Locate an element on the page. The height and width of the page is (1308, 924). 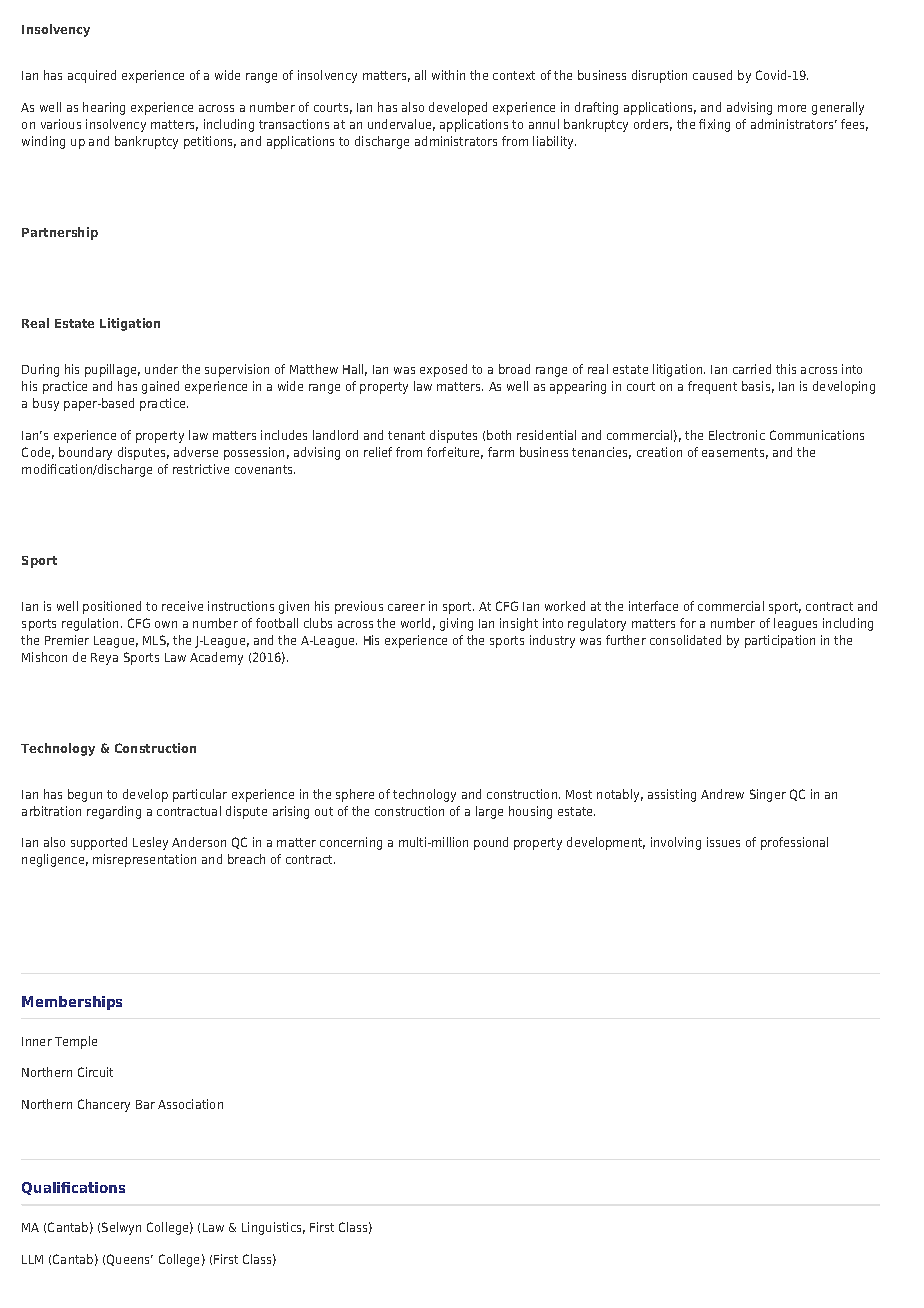
within is located at coordinates (448, 75).
